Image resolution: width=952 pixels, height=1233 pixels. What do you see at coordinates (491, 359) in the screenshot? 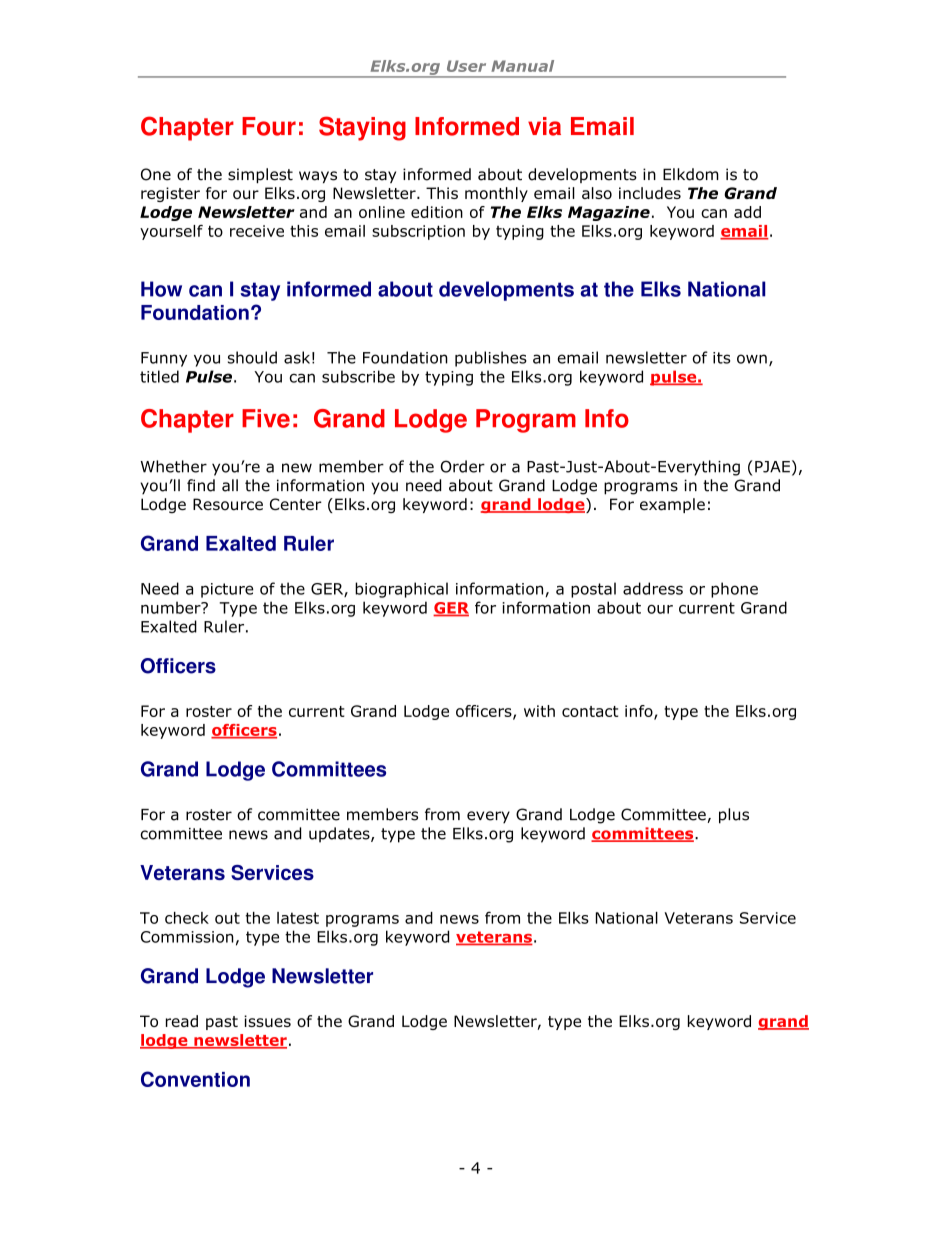
I see `publishes` at bounding box center [491, 359].
